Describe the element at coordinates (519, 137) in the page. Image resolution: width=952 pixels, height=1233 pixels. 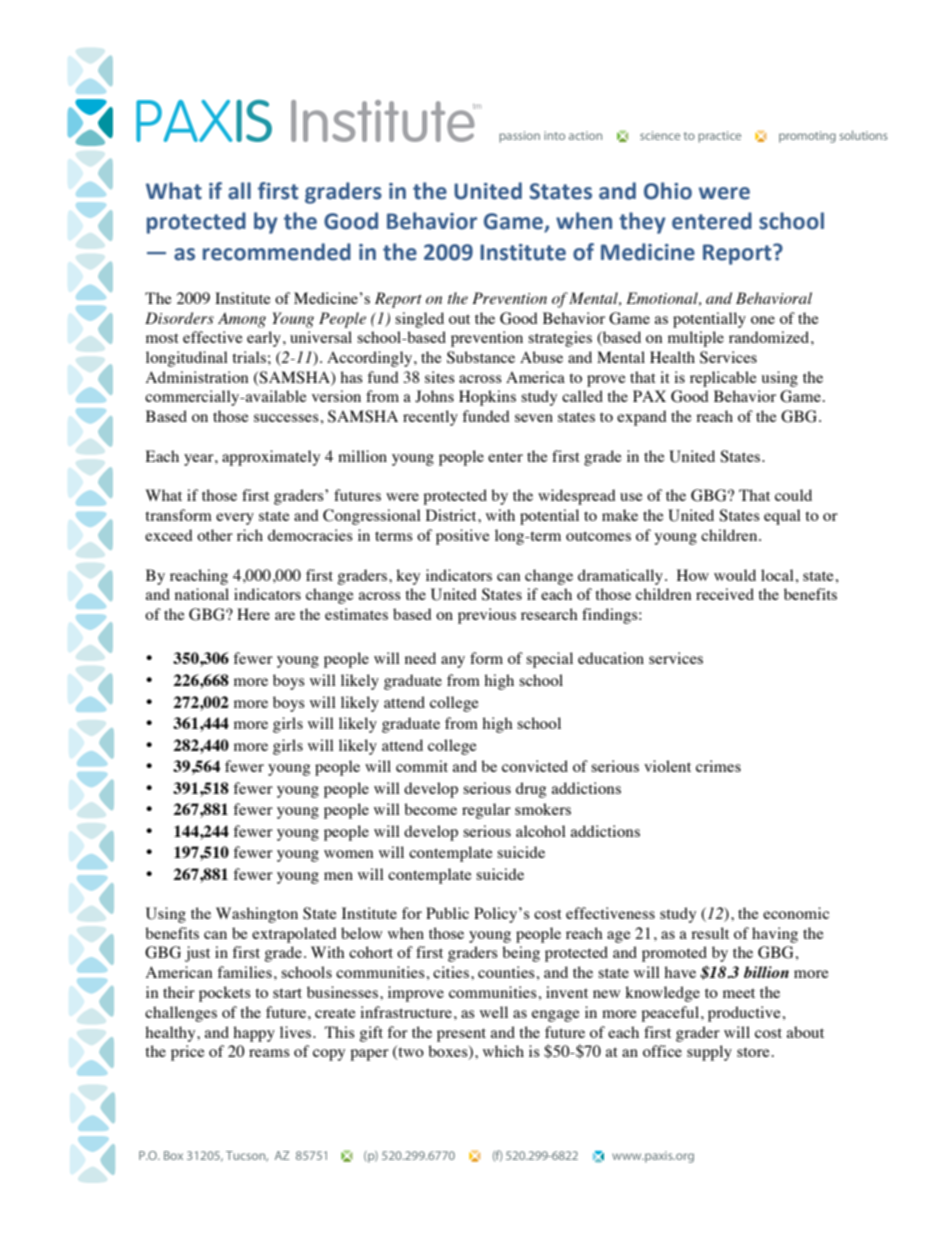
I see `passion` at that location.
